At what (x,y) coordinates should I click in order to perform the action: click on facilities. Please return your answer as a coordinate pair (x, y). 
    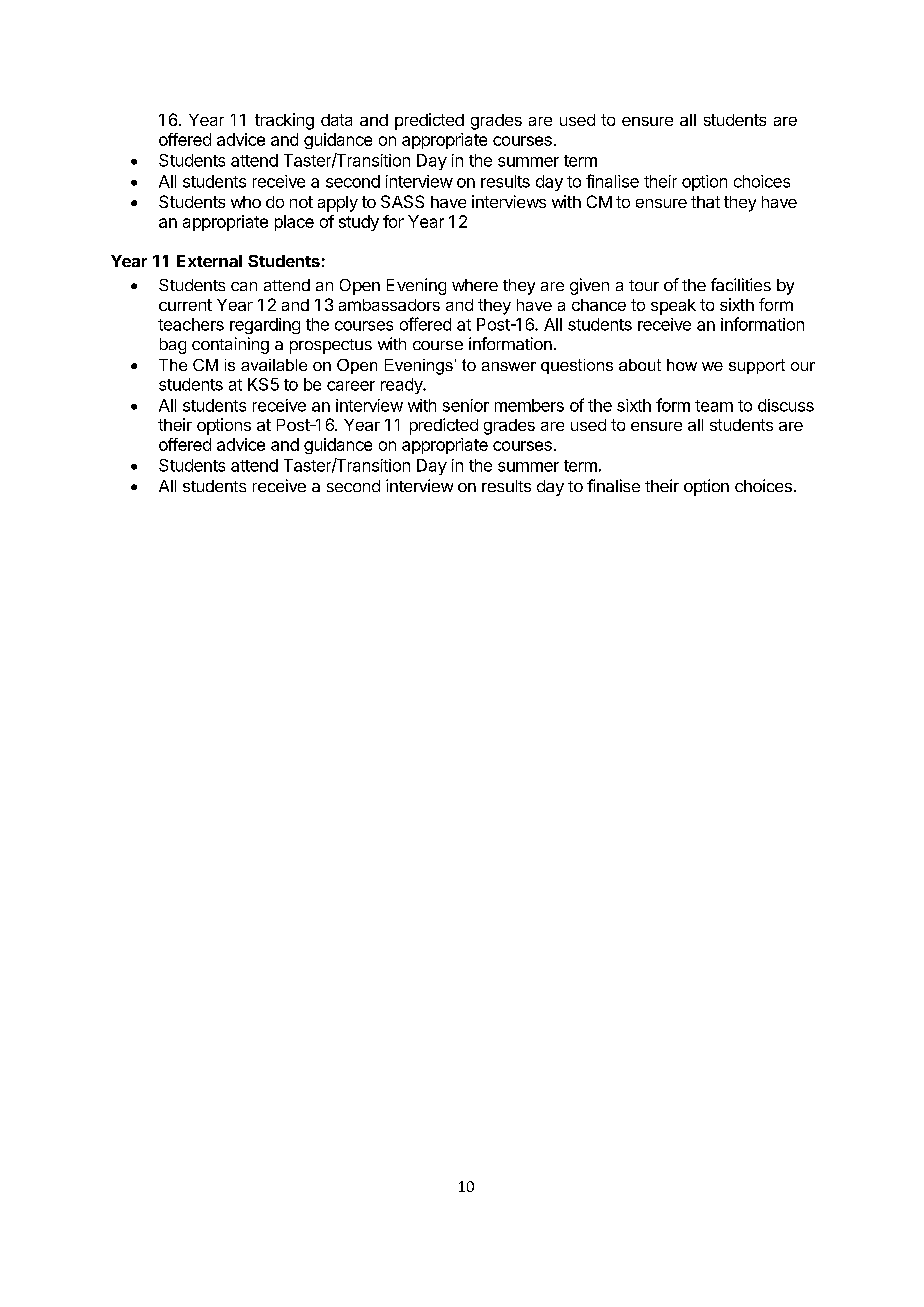
    Looking at the image, I should click on (741, 284).
